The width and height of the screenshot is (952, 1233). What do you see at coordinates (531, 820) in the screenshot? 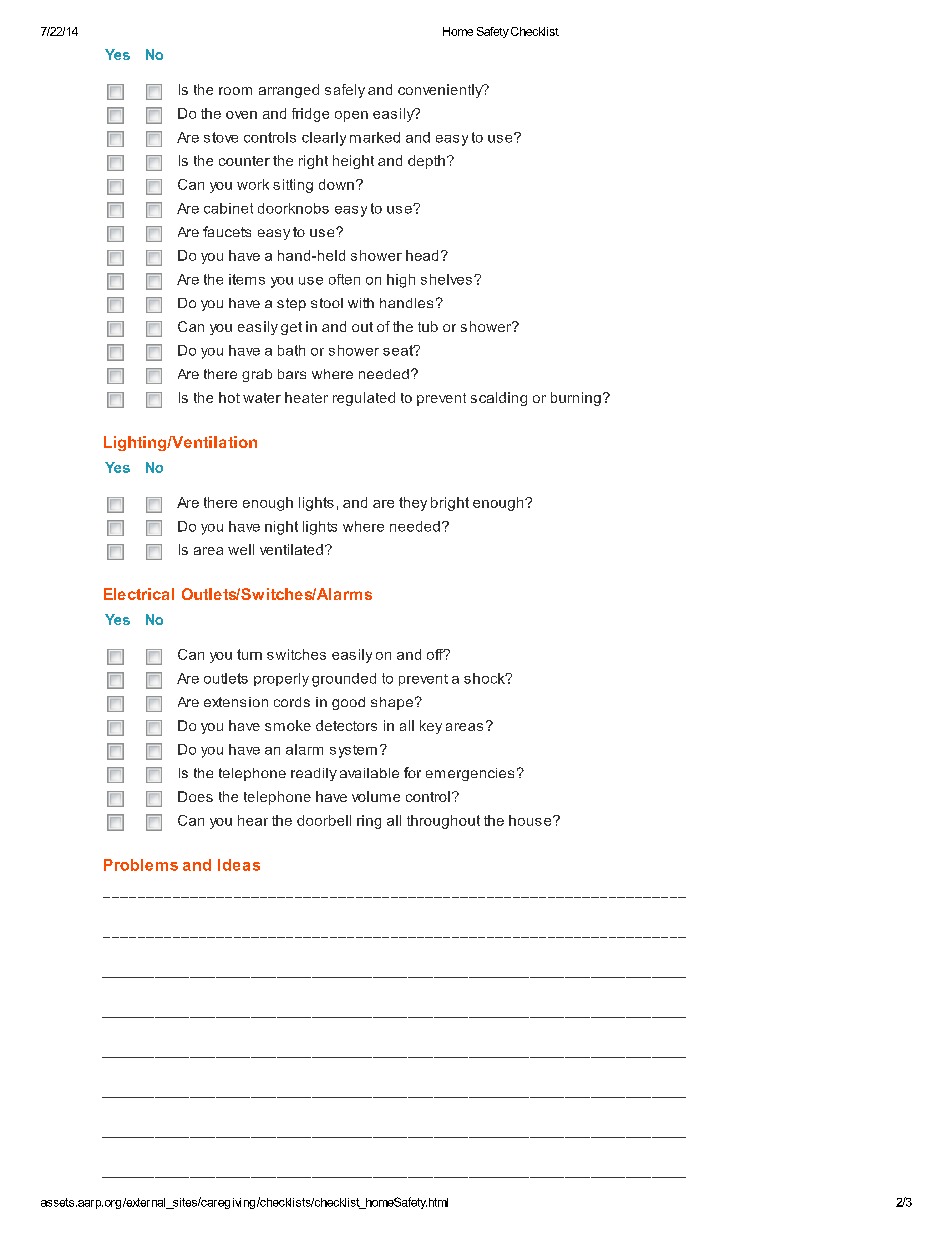
I see `house` at bounding box center [531, 820].
